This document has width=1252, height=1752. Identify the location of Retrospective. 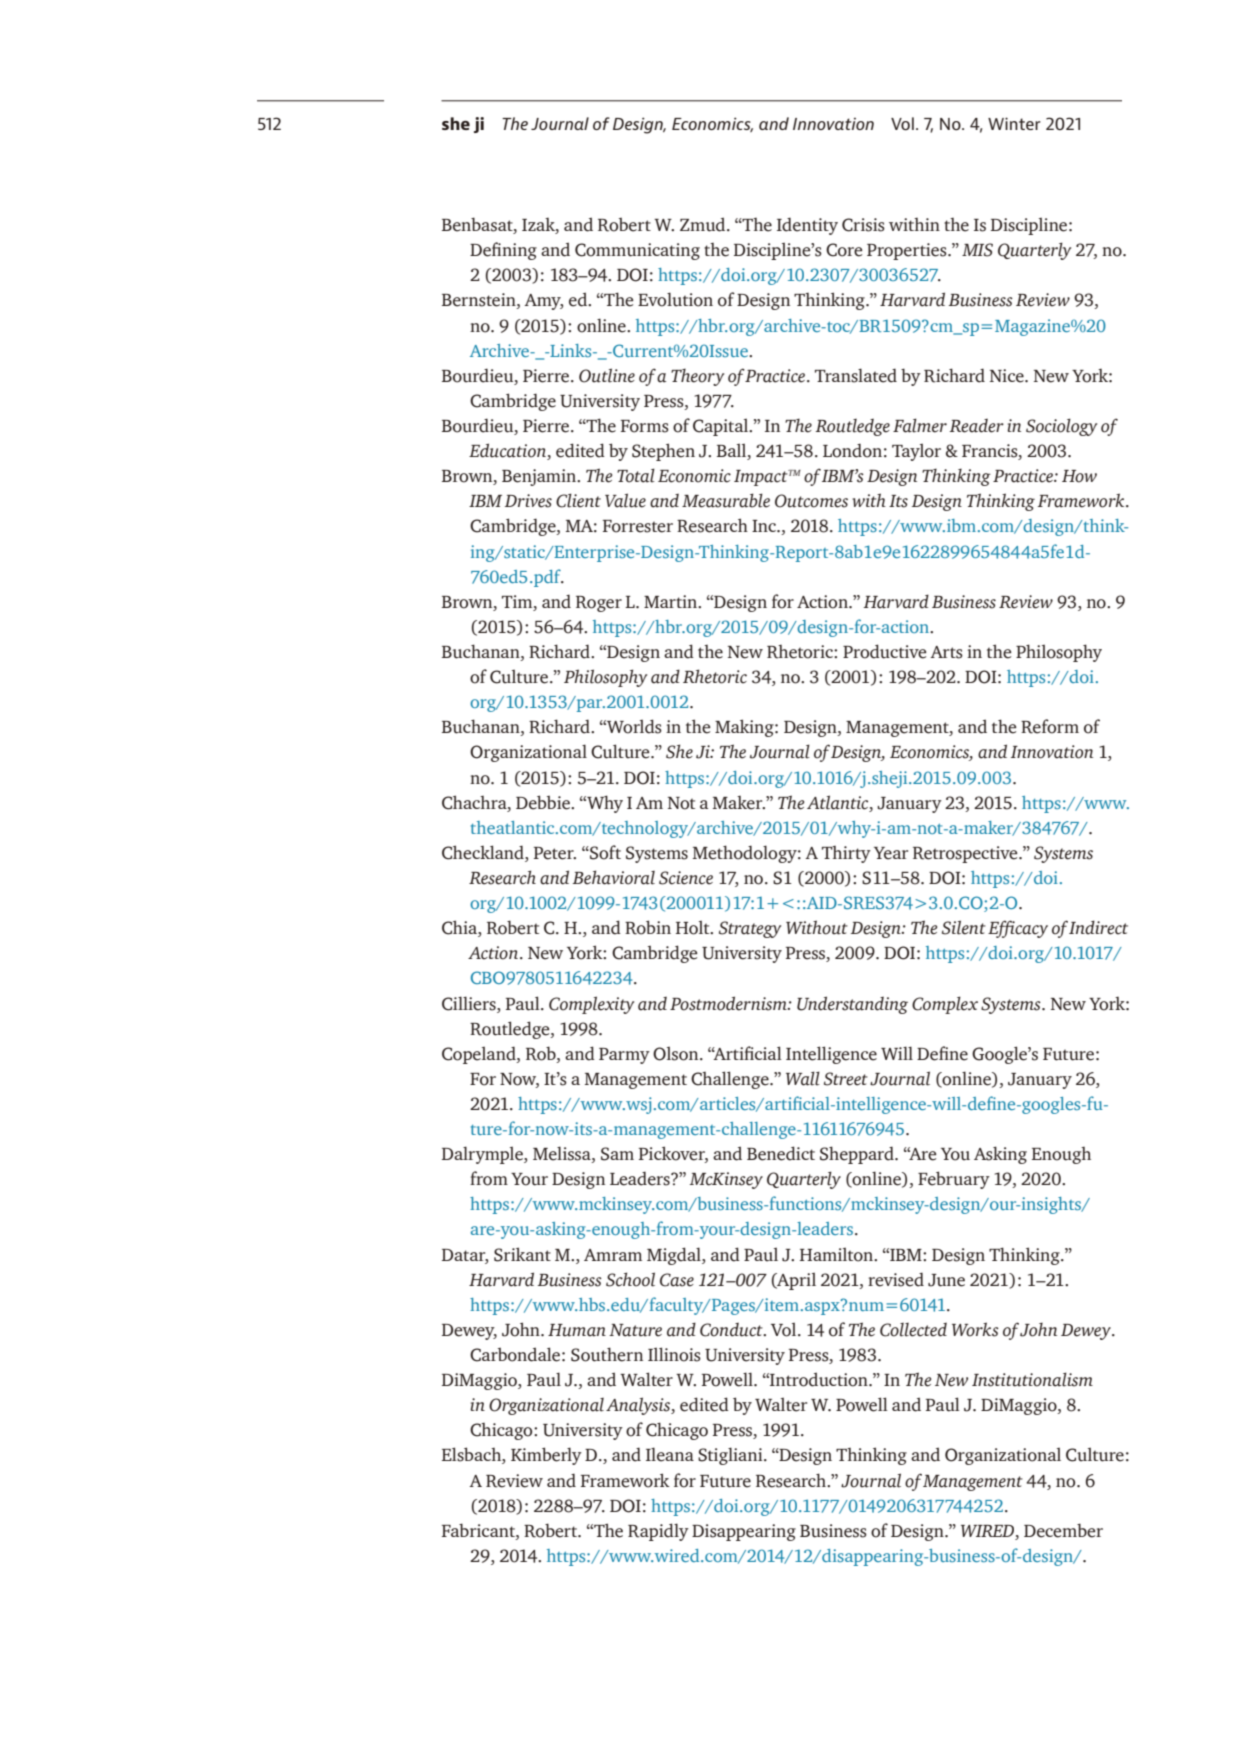
(966, 854).
